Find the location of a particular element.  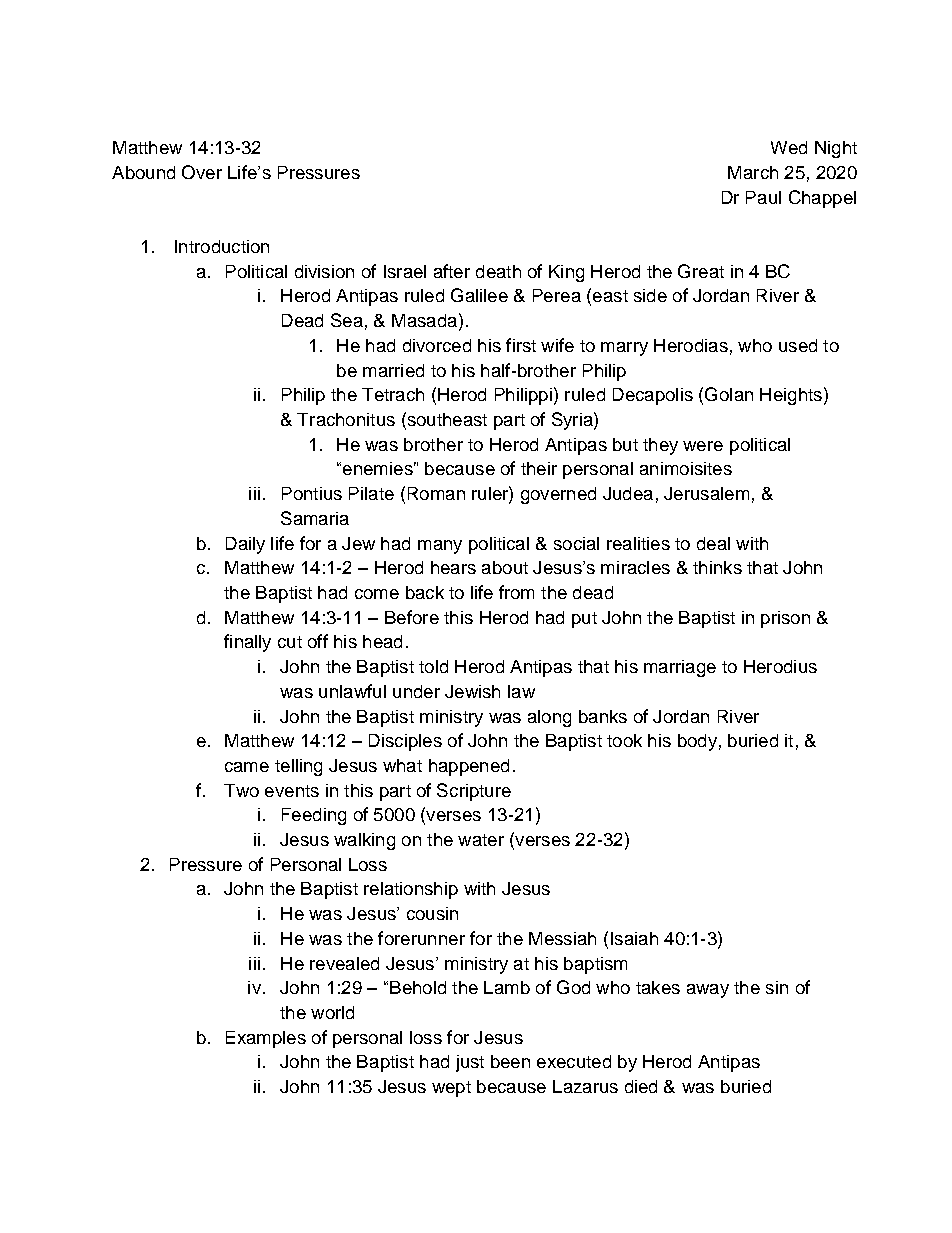

happened is located at coordinates (469, 767).
